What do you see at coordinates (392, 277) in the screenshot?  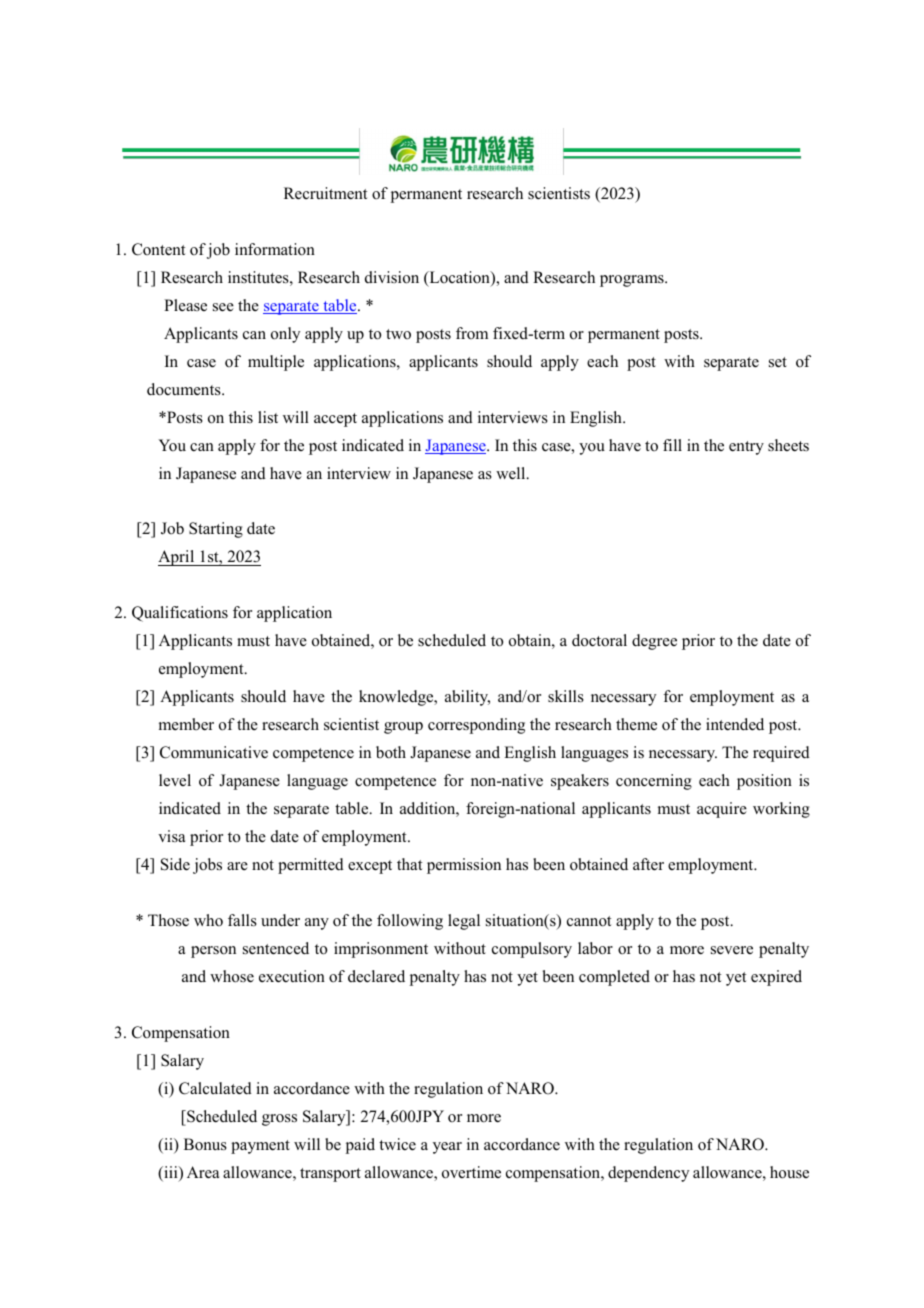 I see `division` at bounding box center [392, 277].
